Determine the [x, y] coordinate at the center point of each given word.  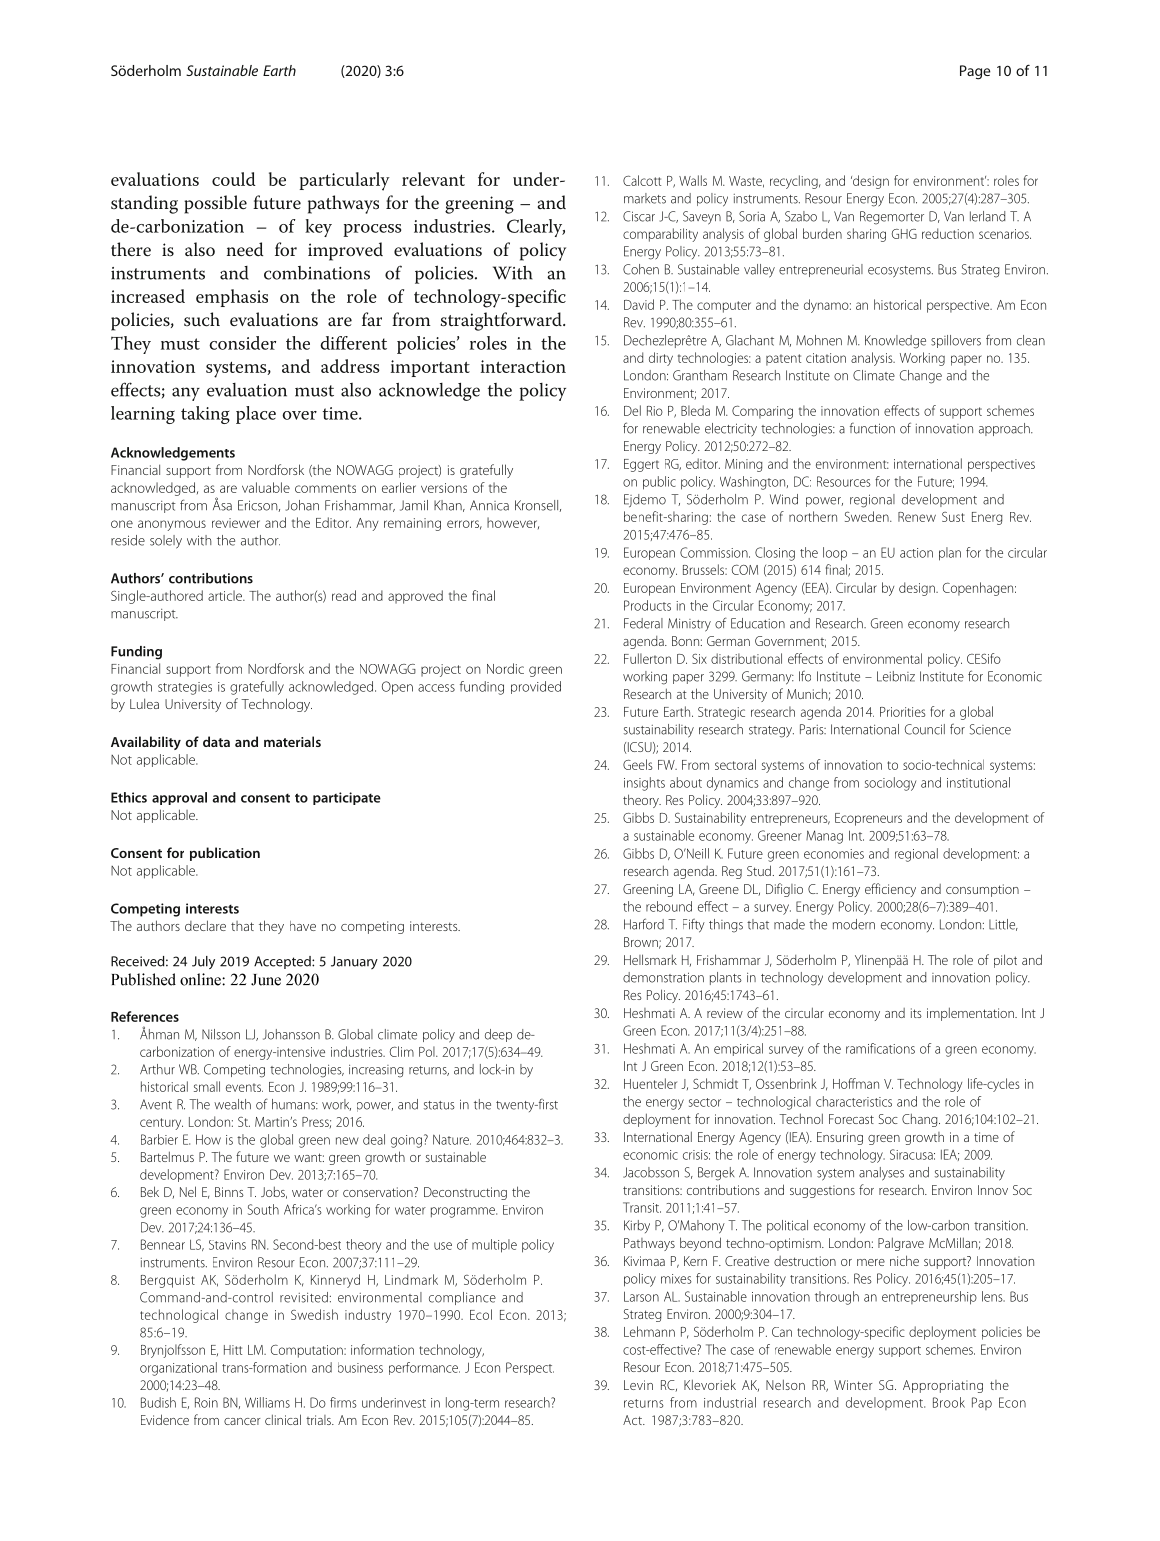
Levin [638, 1385]
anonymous [172, 525]
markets [645, 198]
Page [975, 72]
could [234, 179]
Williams [267, 1402]
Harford [644, 924]
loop [835, 554]
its [916, 1013]
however [513, 523]
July [203, 962]
